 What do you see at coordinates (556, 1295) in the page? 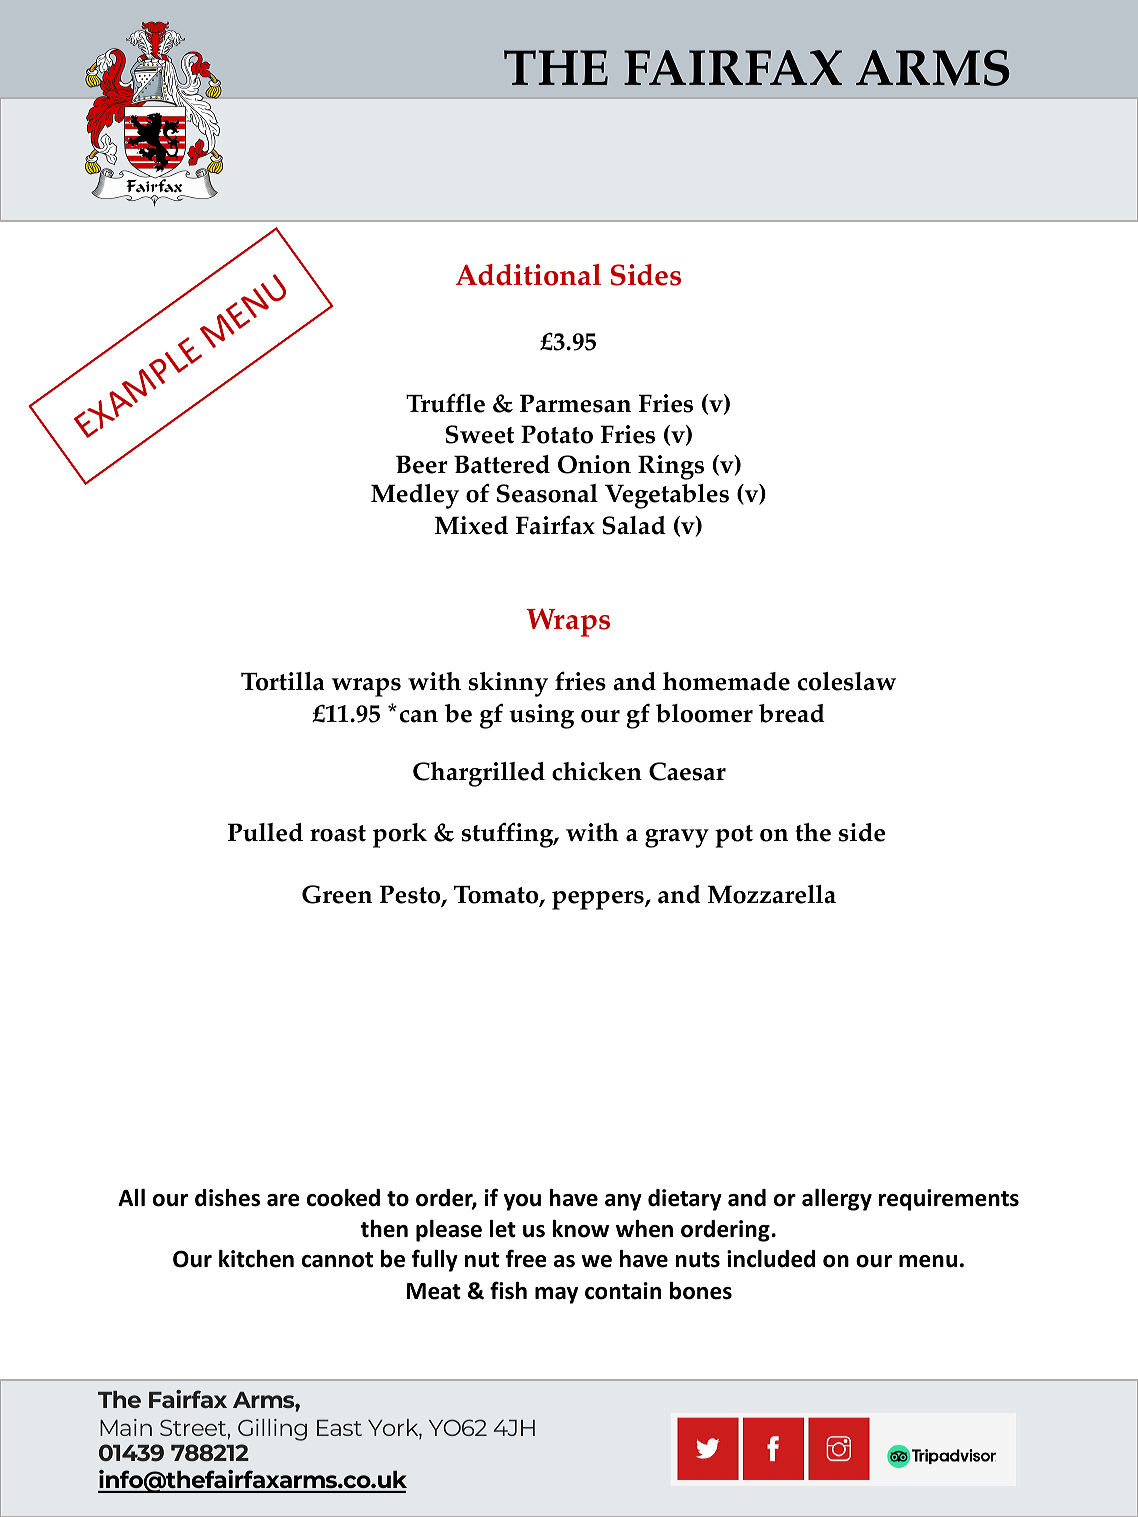
I see `may` at bounding box center [556, 1295].
